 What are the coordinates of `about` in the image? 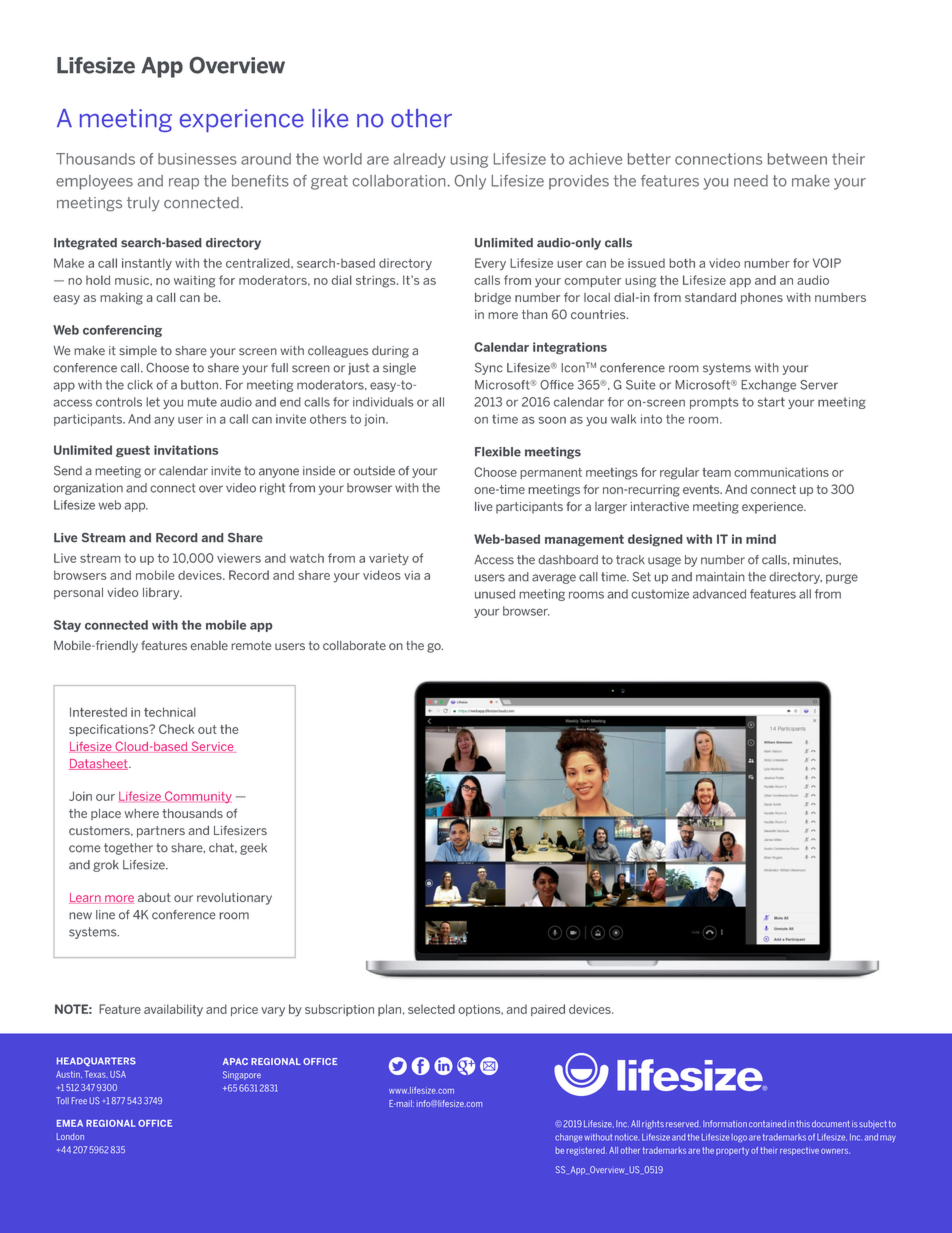 It's located at (154, 897).
